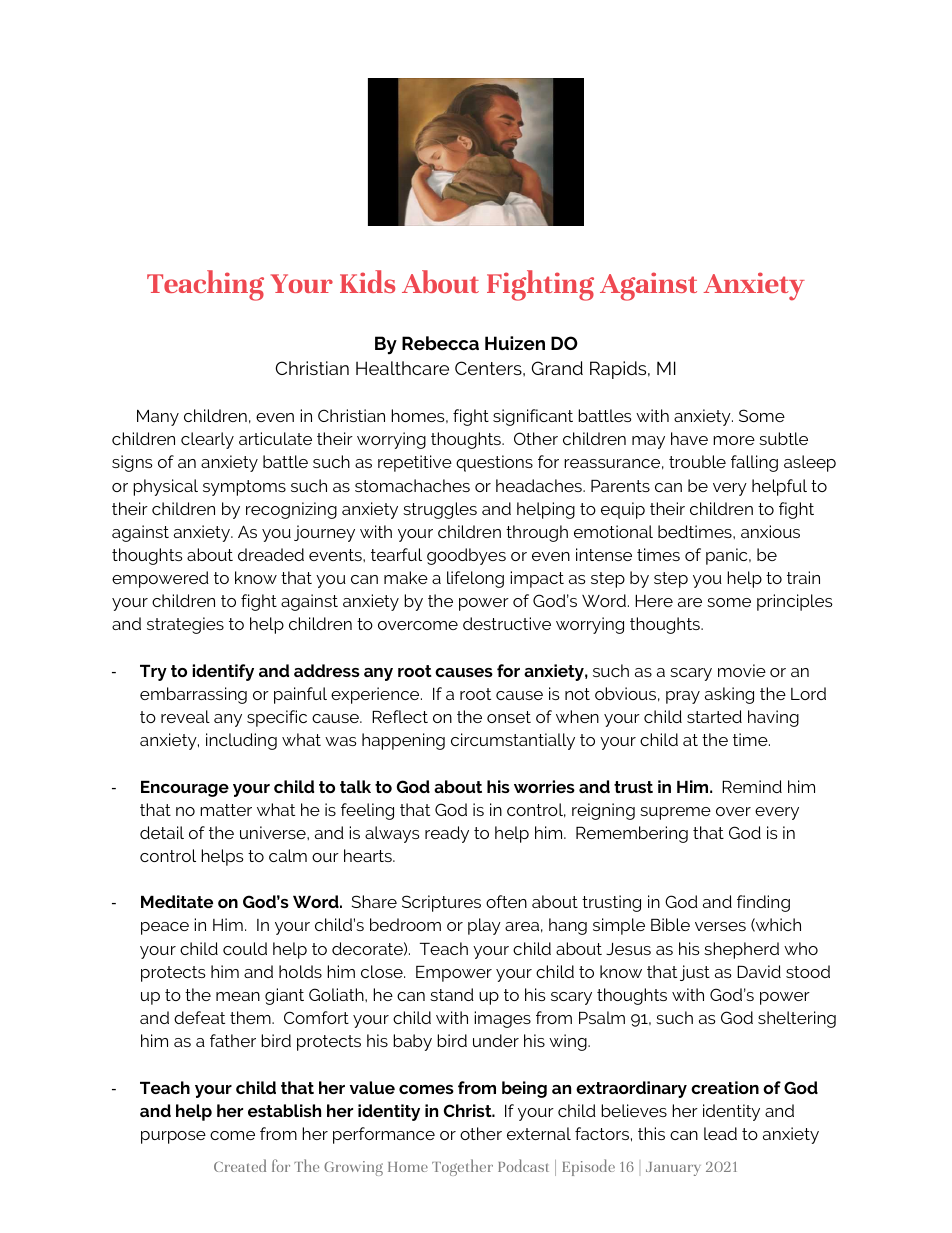  Describe the element at coordinates (475, 579) in the screenshot. I see `lifelong` at that location.
